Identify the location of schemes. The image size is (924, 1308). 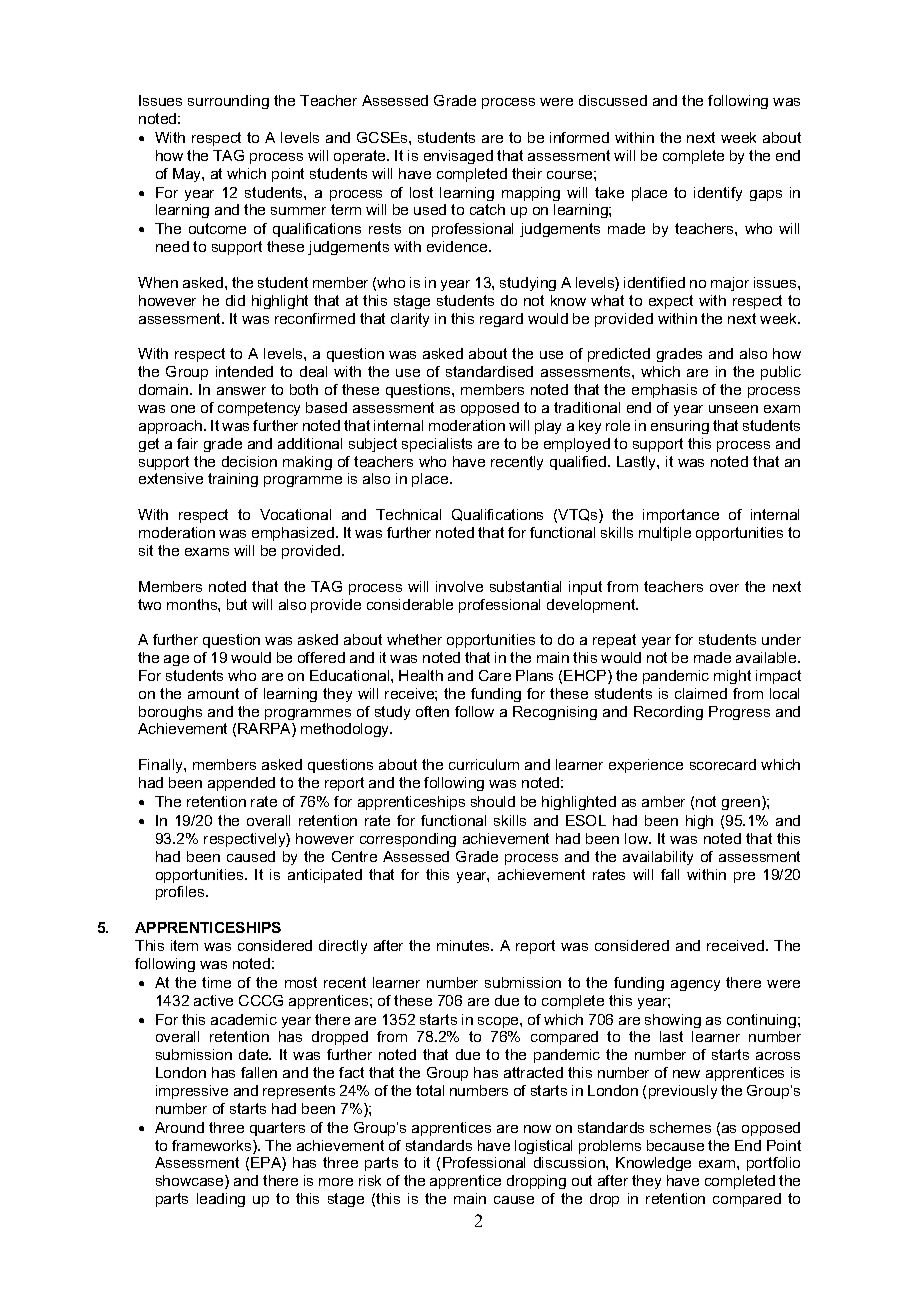
(680, 1127).
